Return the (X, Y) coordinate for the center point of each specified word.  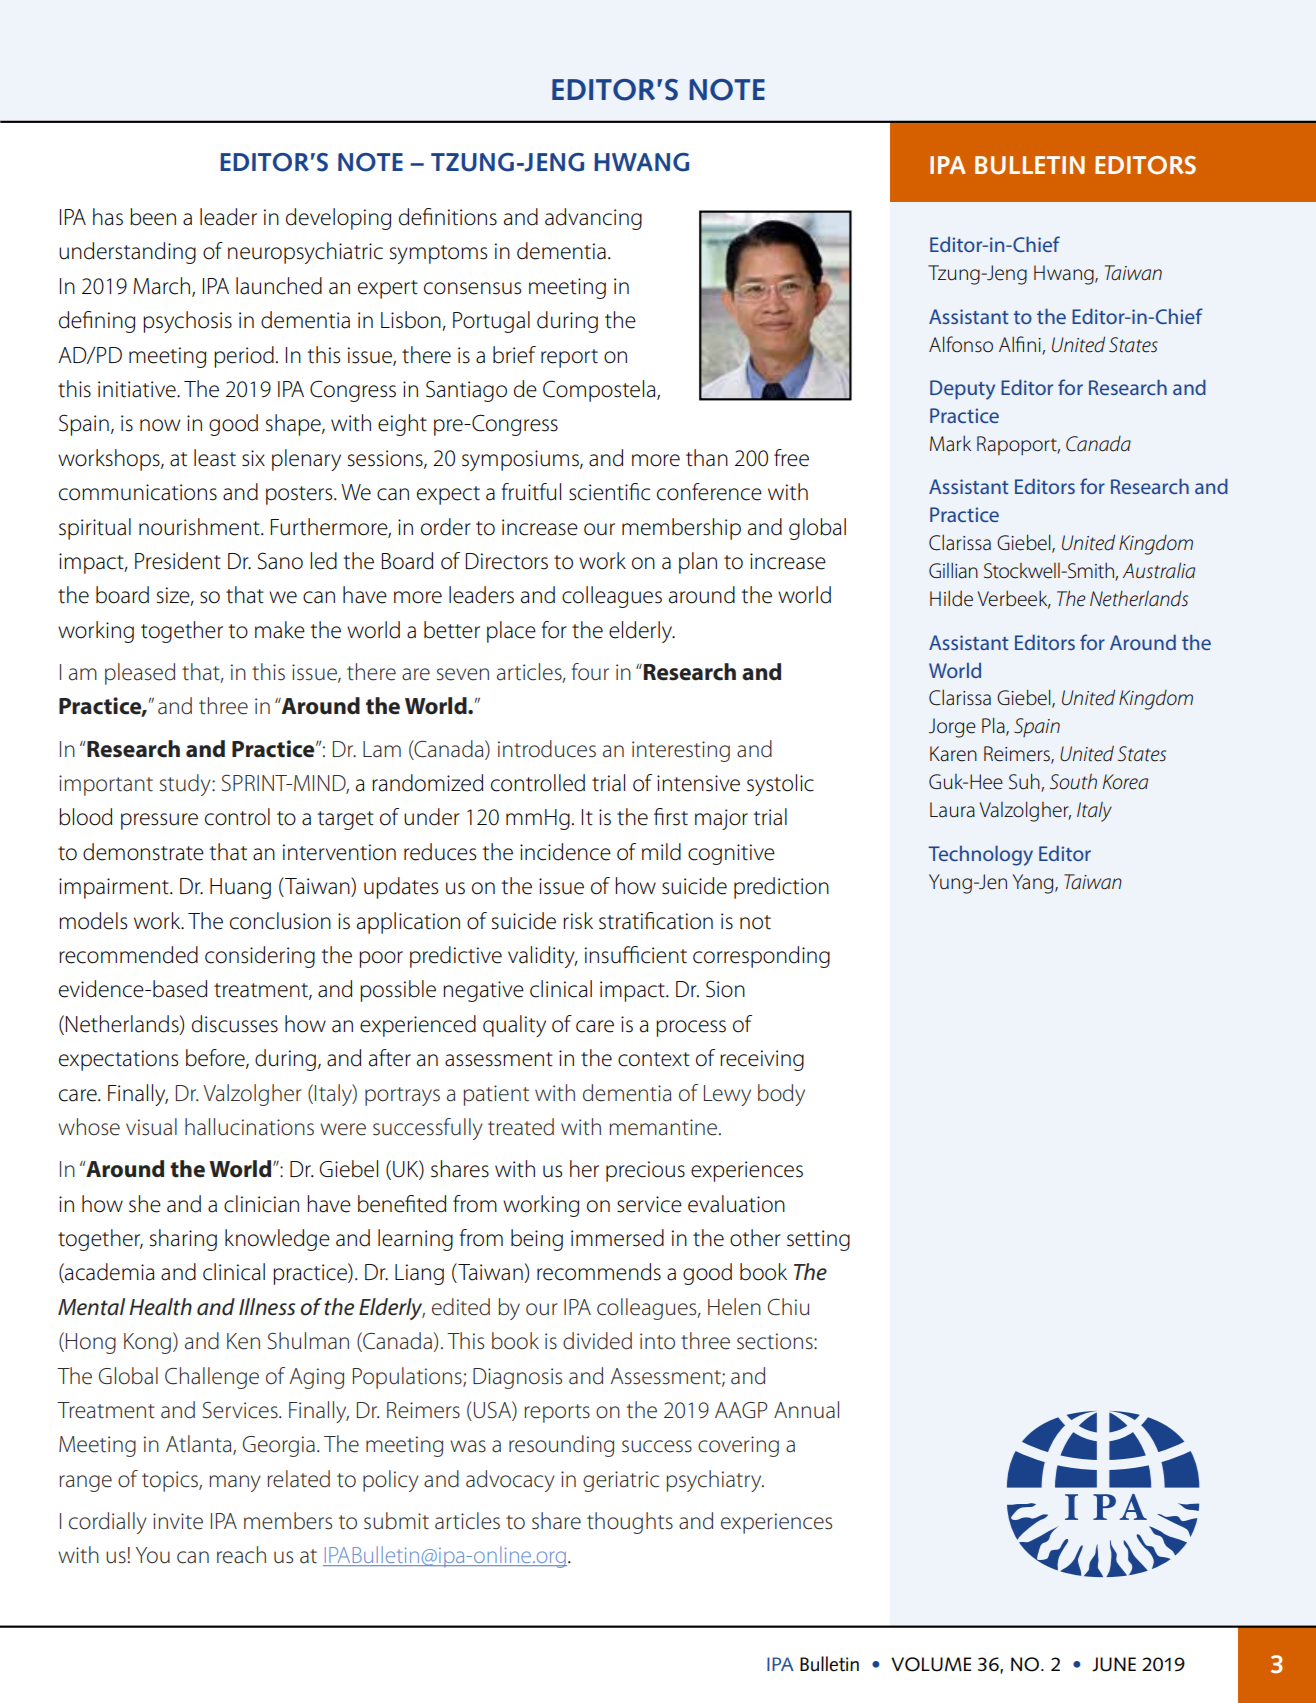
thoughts (630, 1523)
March (163, 287)
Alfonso (961, 344)
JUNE (1114, 1664)
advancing (593, 219)
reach (241, 1555)
